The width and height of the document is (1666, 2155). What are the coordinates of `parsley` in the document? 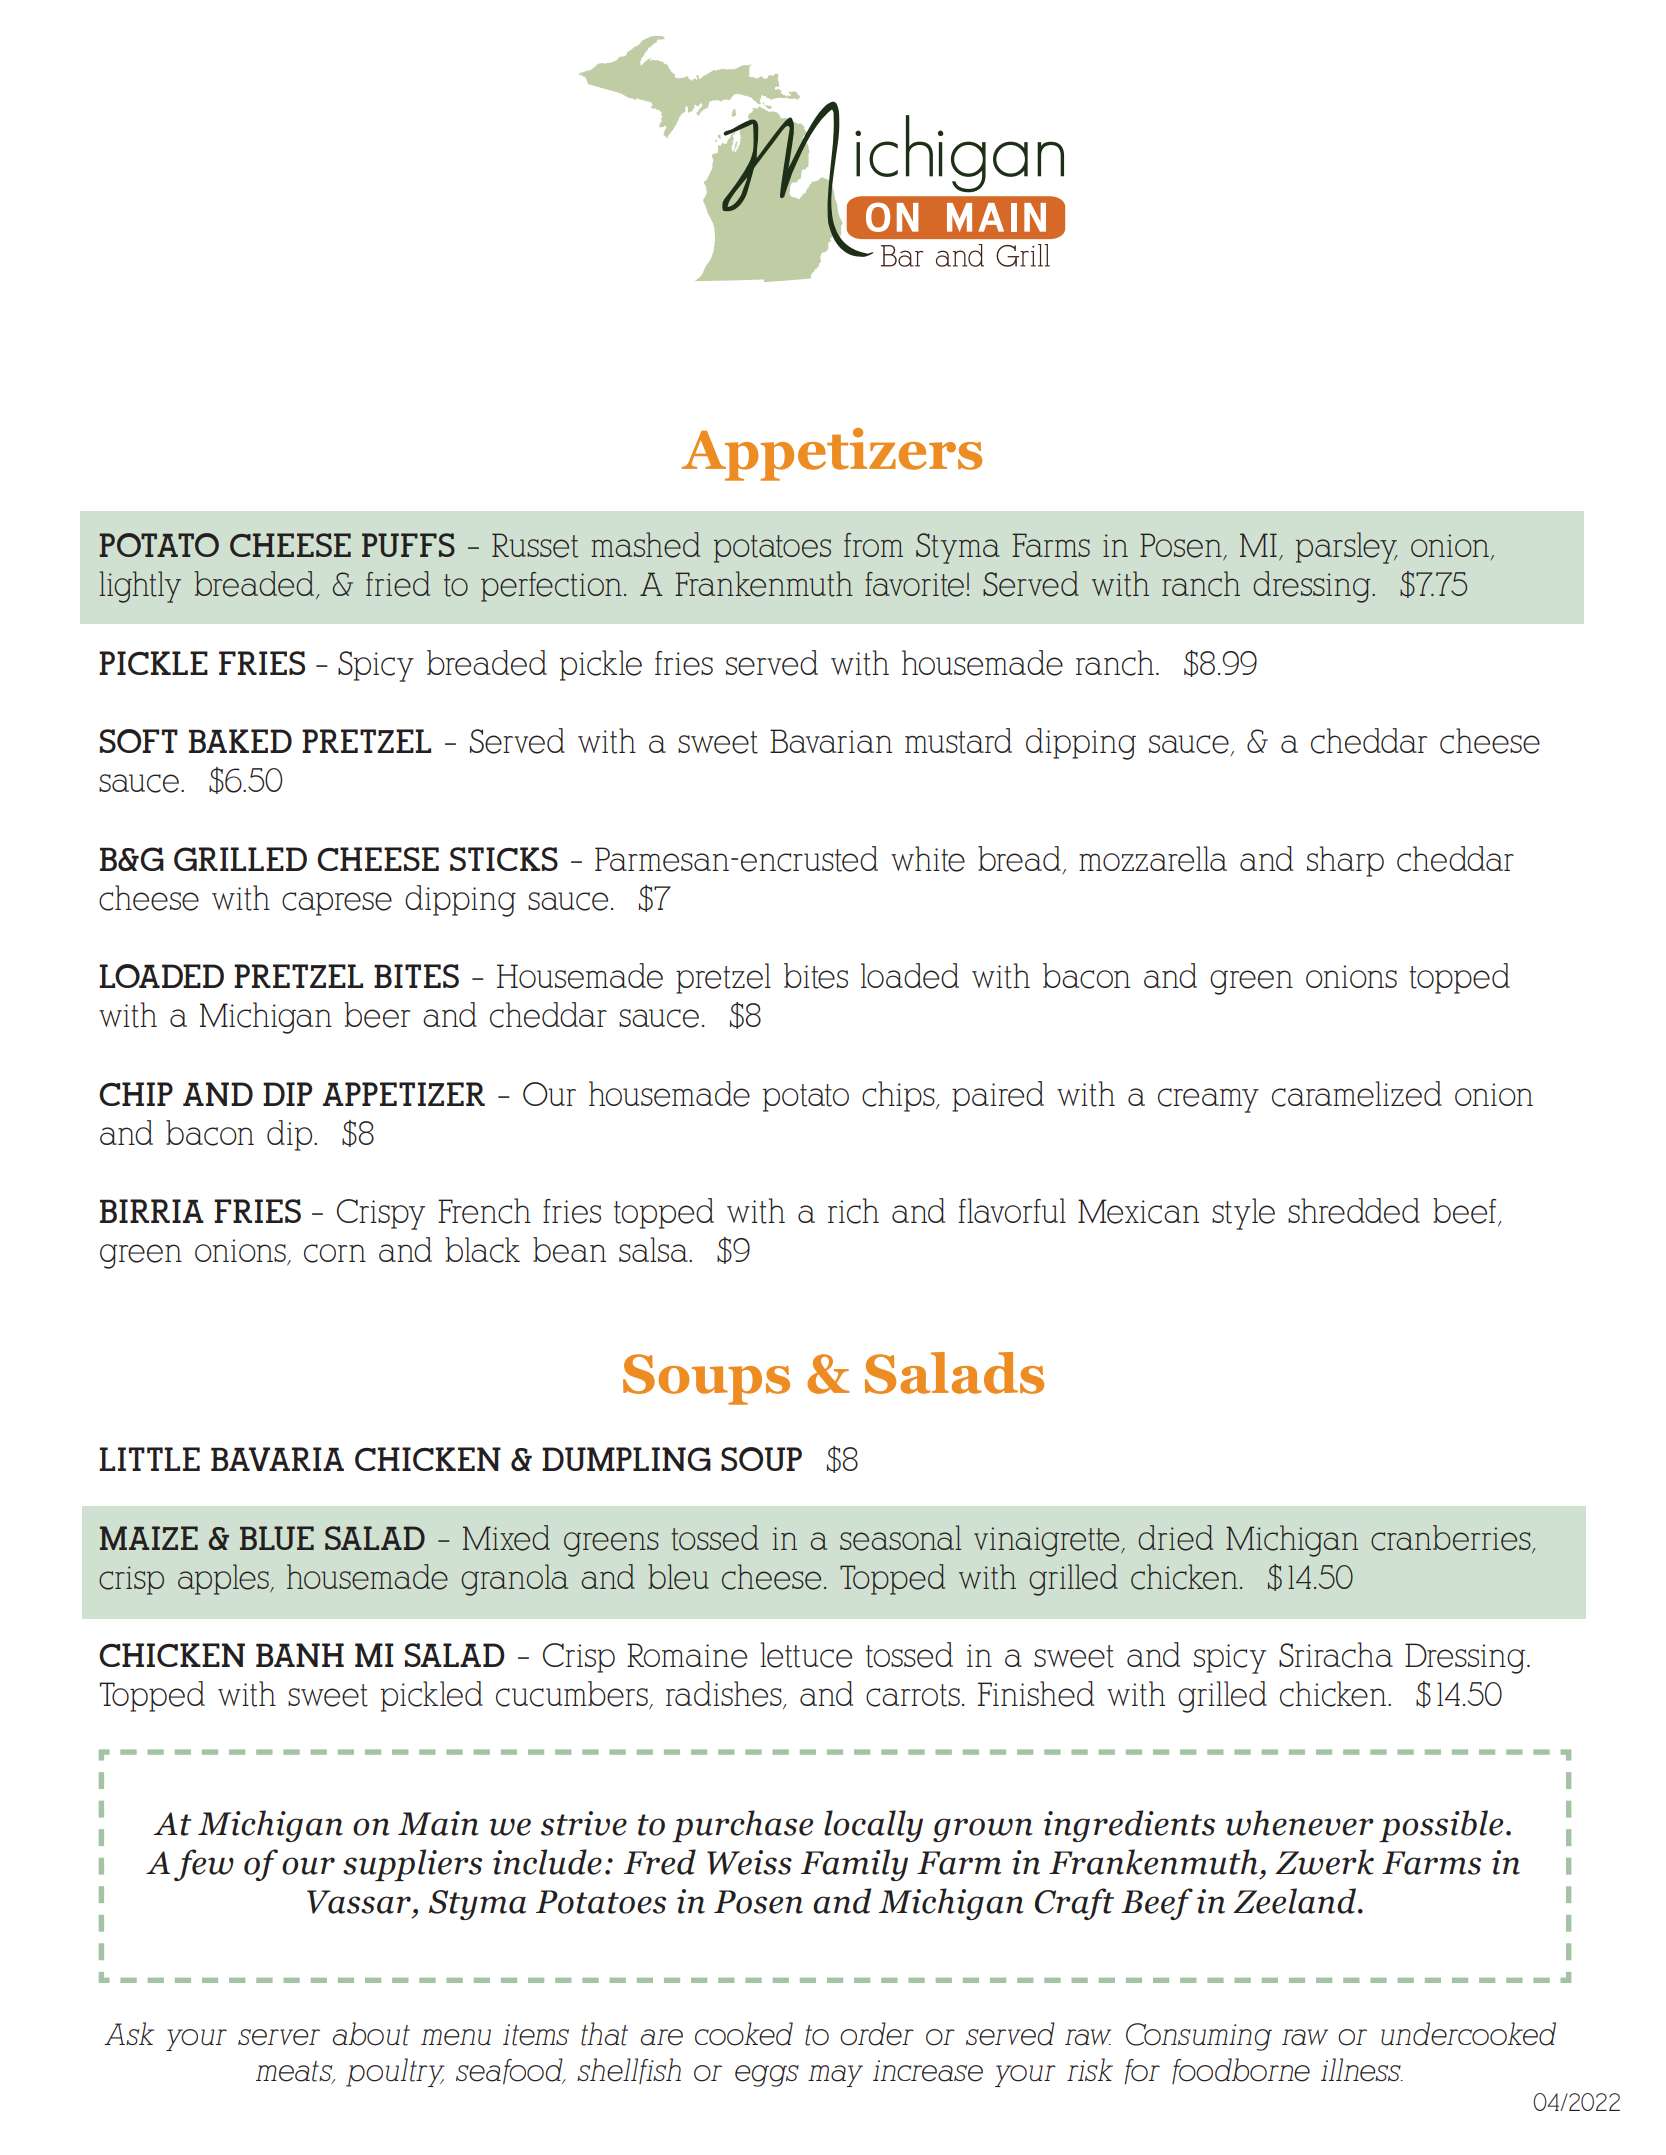 It's located at (1346, 548).
